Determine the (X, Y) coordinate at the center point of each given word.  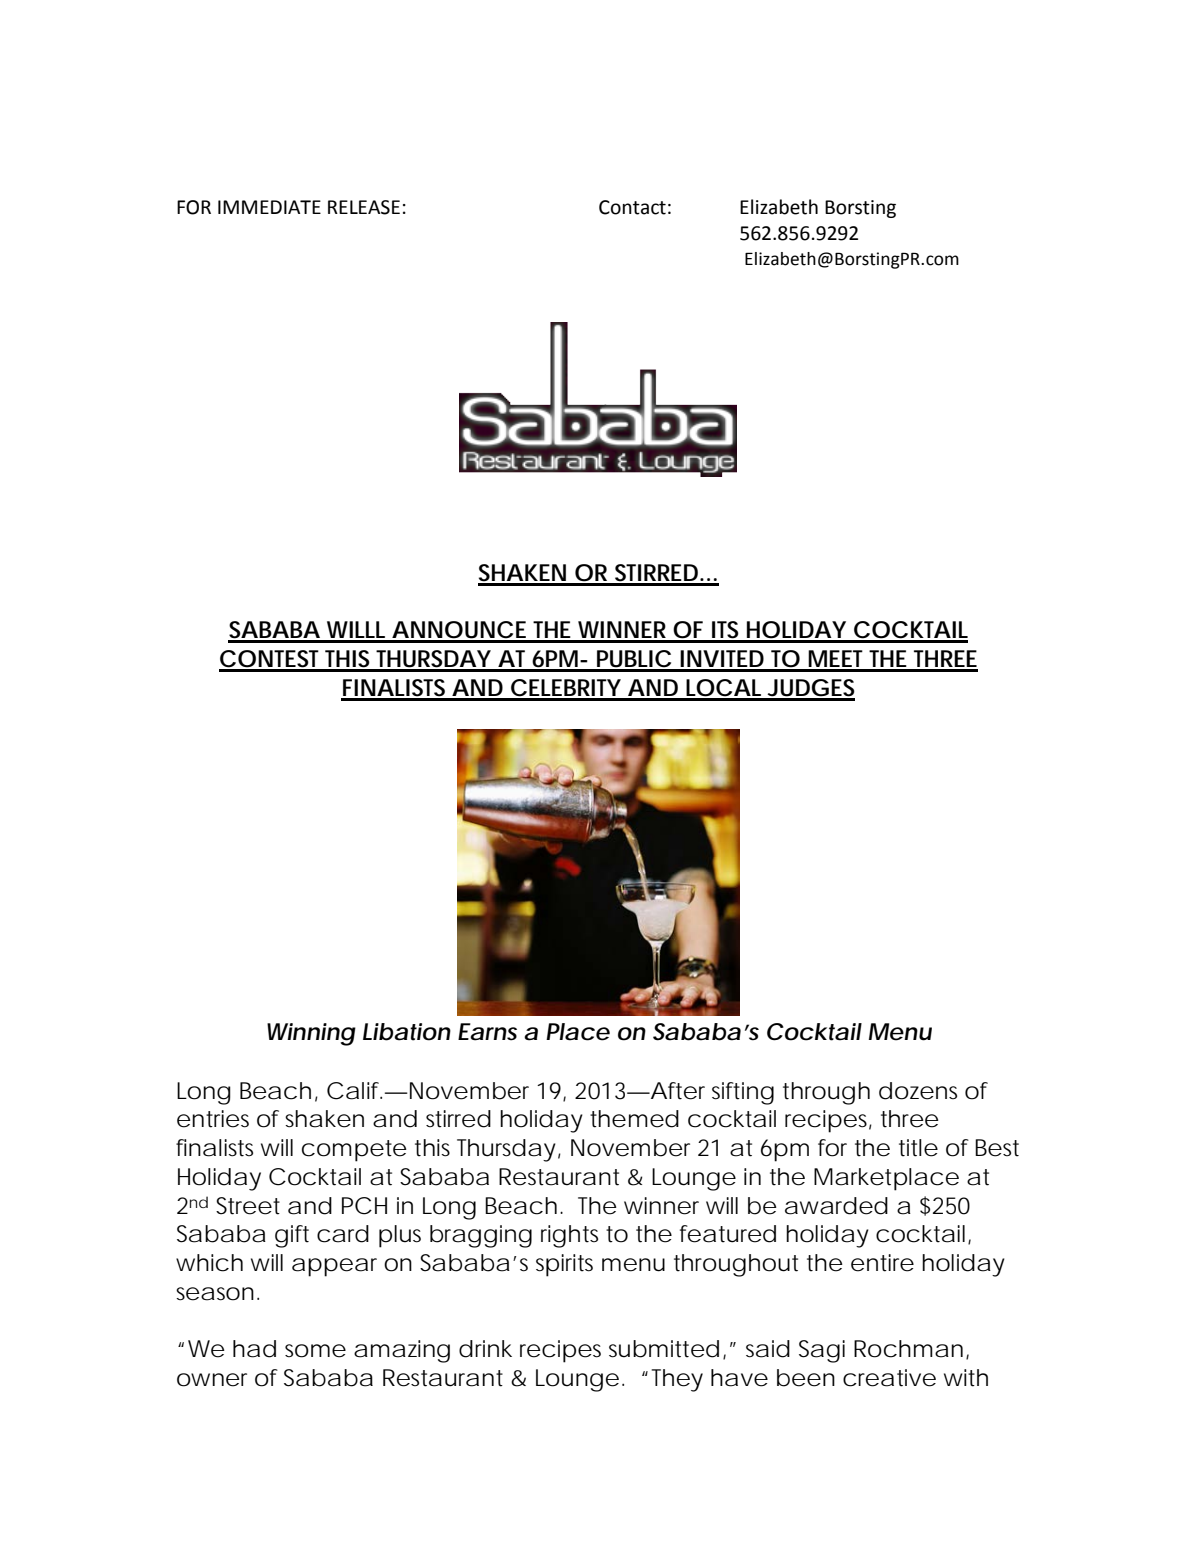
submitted (664, 1349)
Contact (632, 207)
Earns (487, 1032)
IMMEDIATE (269, 207)
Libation (407, 1032)
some (315, 1351)
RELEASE (364, 207)
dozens (918, 1091)
